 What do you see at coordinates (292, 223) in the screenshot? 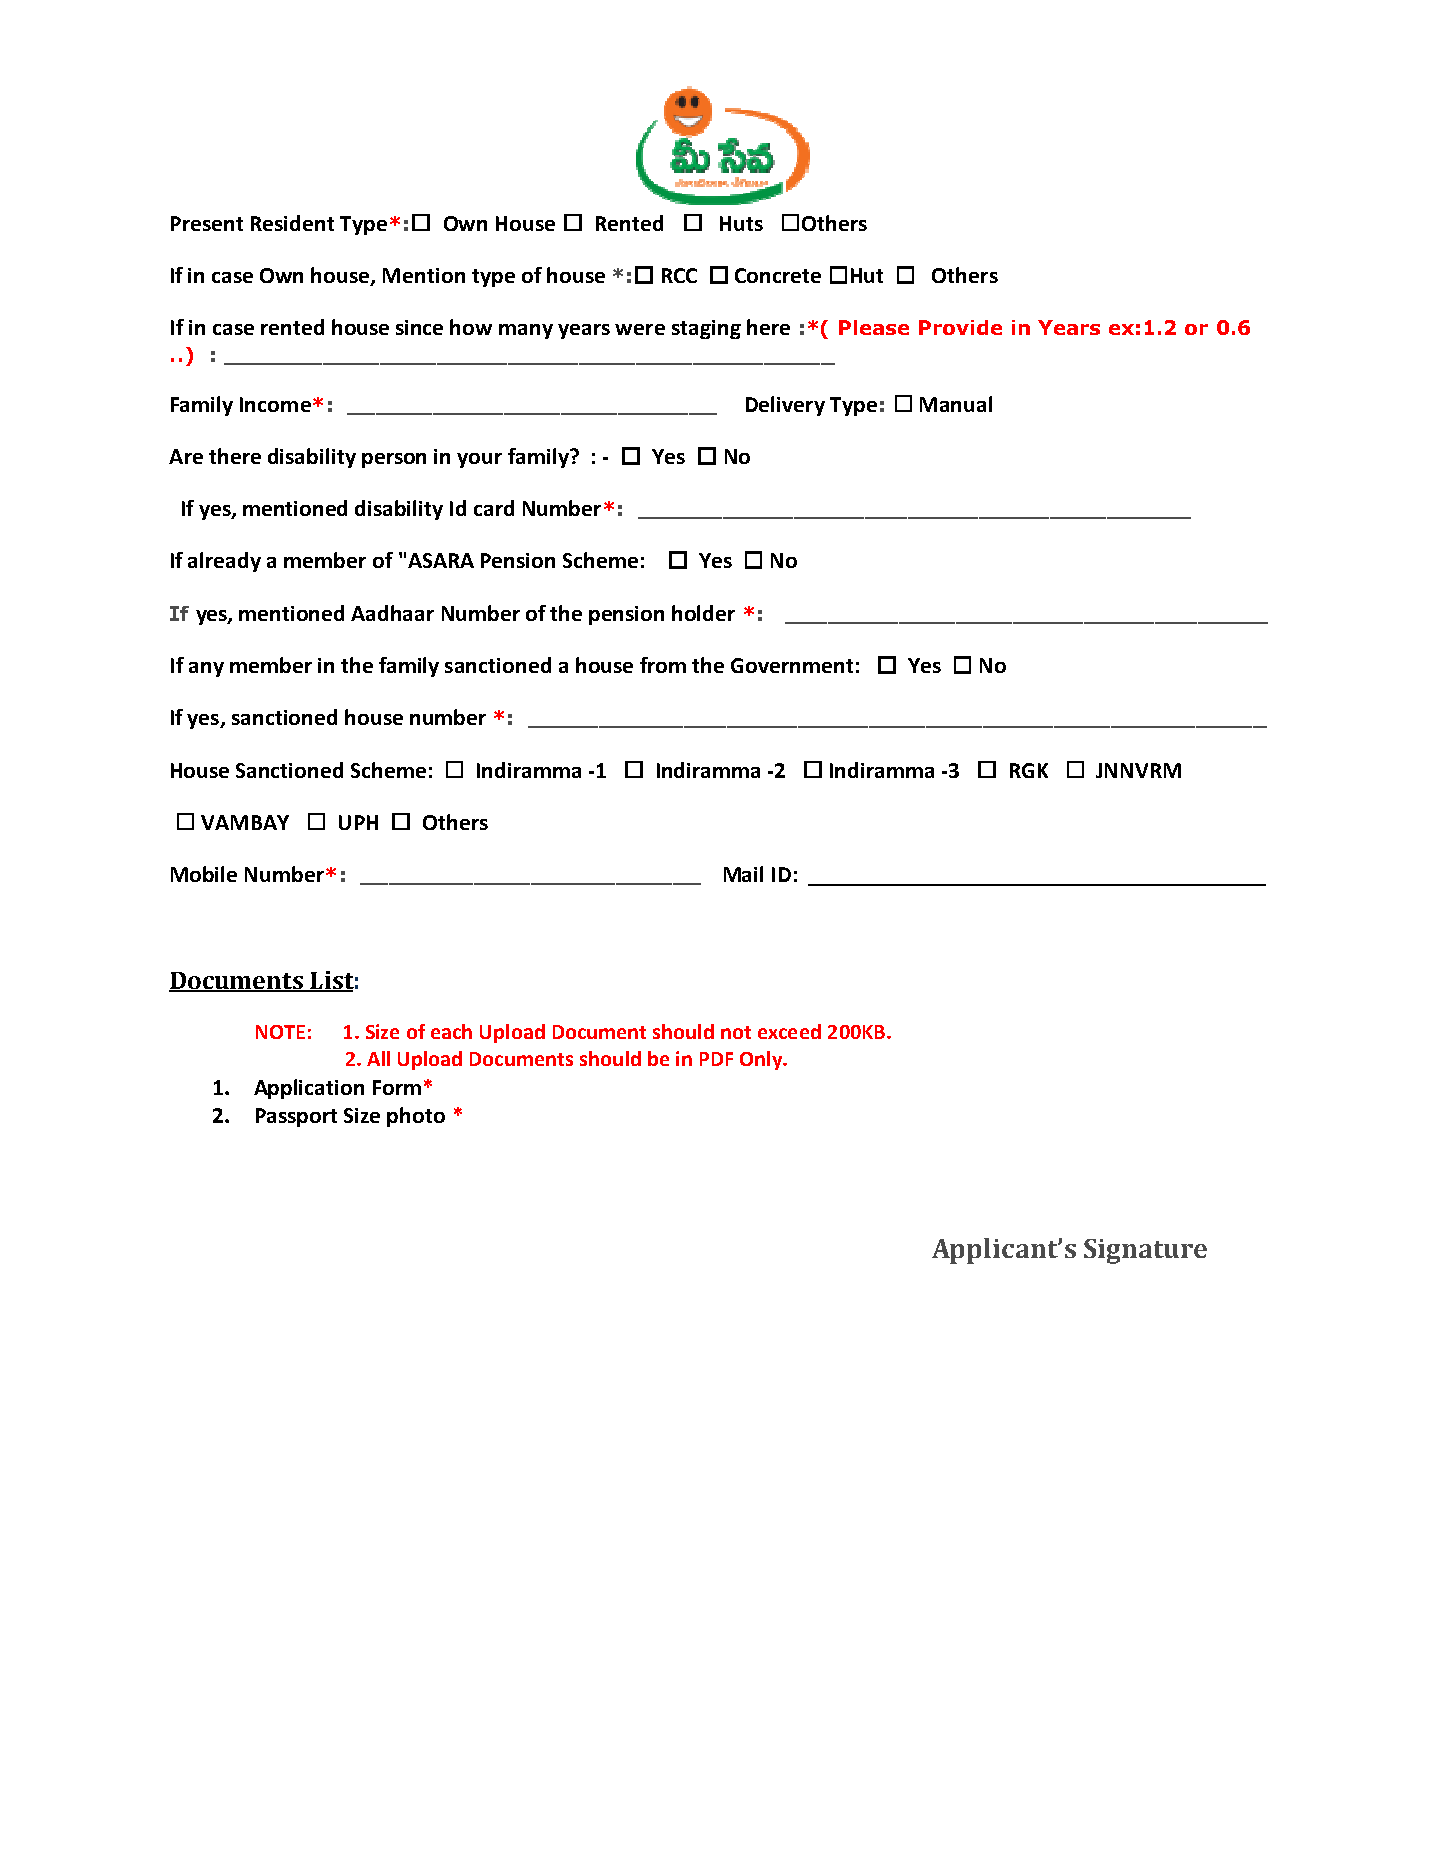
I see `Resident` at bounding box center [292, 223].
